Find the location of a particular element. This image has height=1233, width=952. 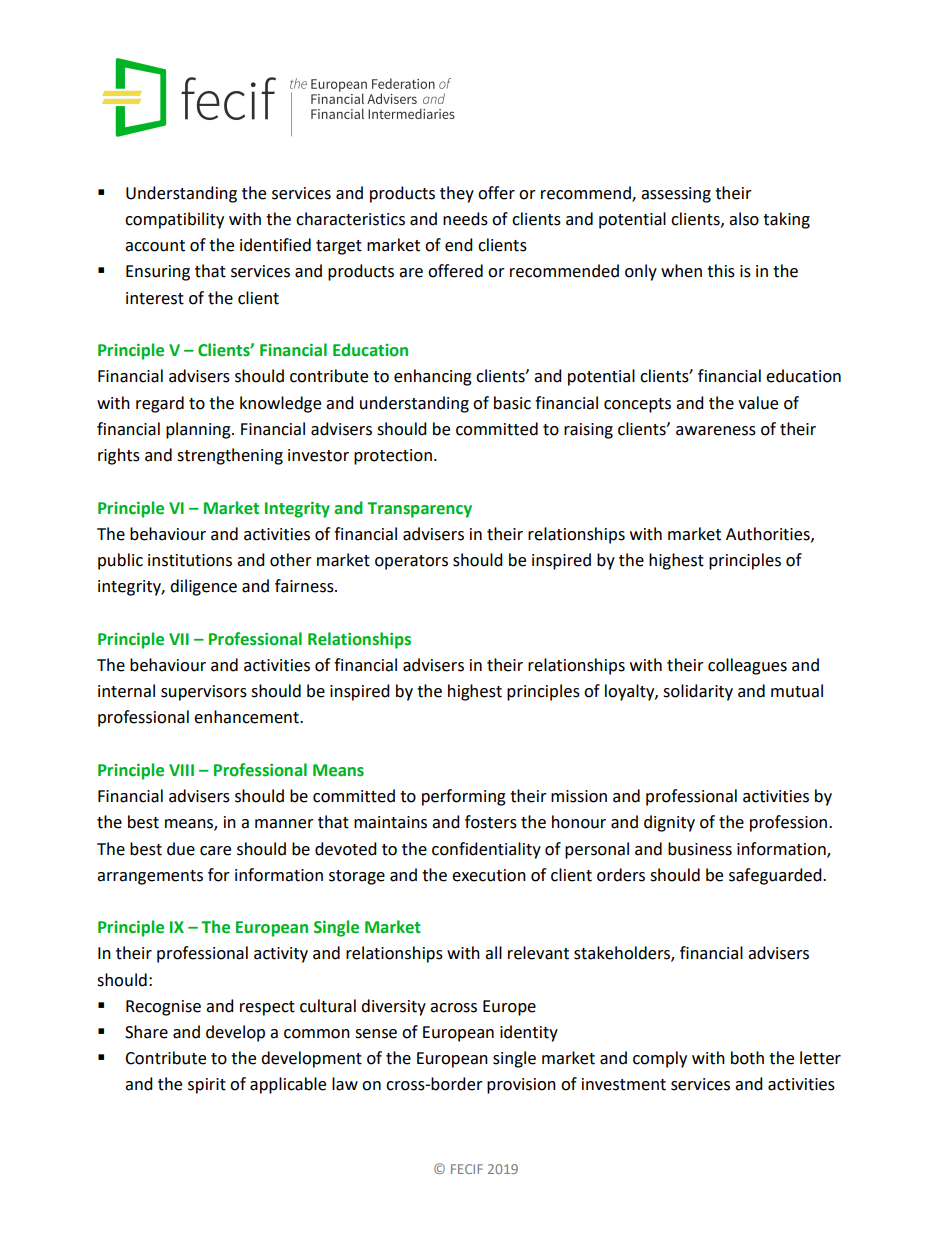

performing is located at coordinates (464, 797).
